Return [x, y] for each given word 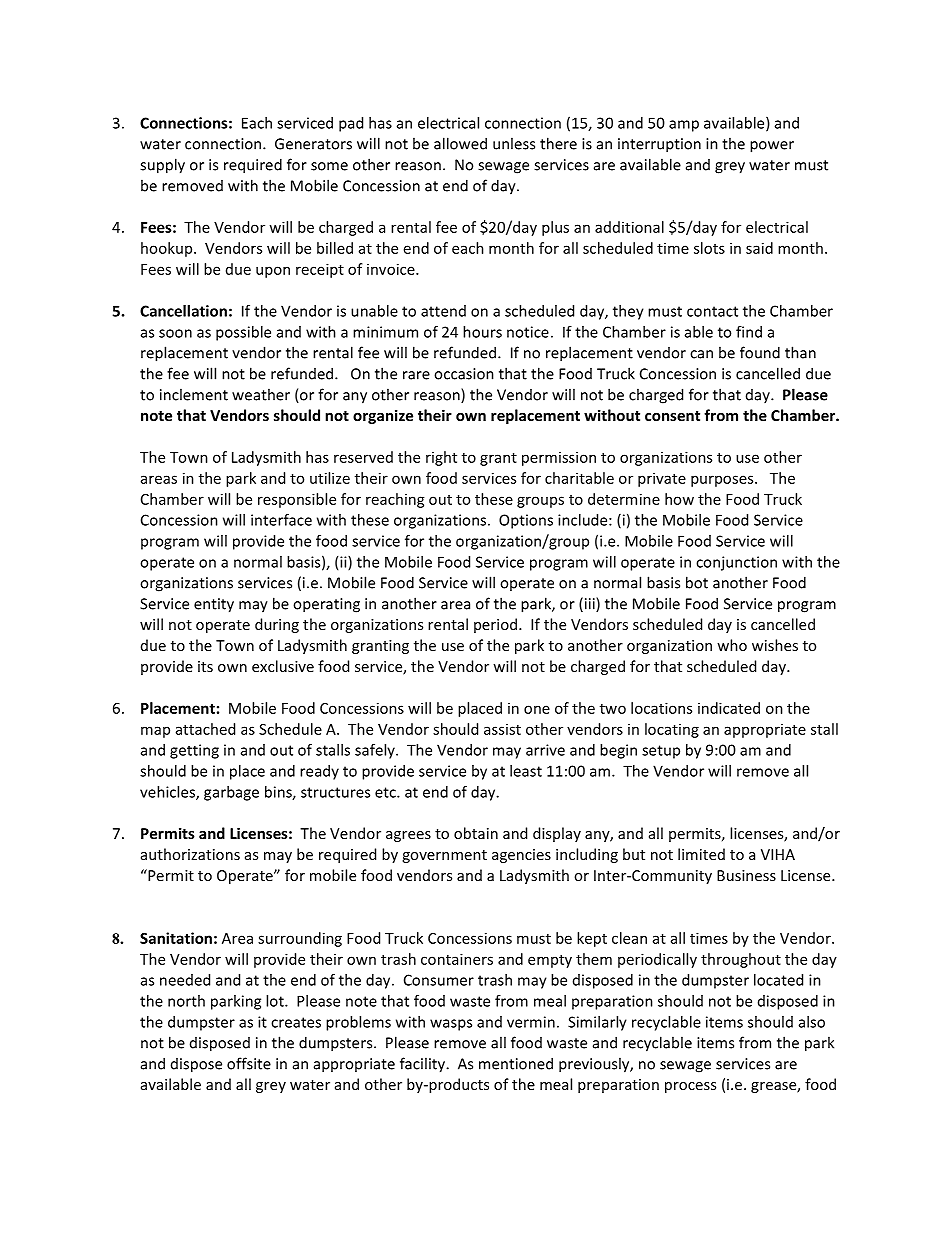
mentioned [516, 1063]
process [690, 1087]
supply [162, 166]
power [772, 147]
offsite [249, 1063]
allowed [460, 143]
